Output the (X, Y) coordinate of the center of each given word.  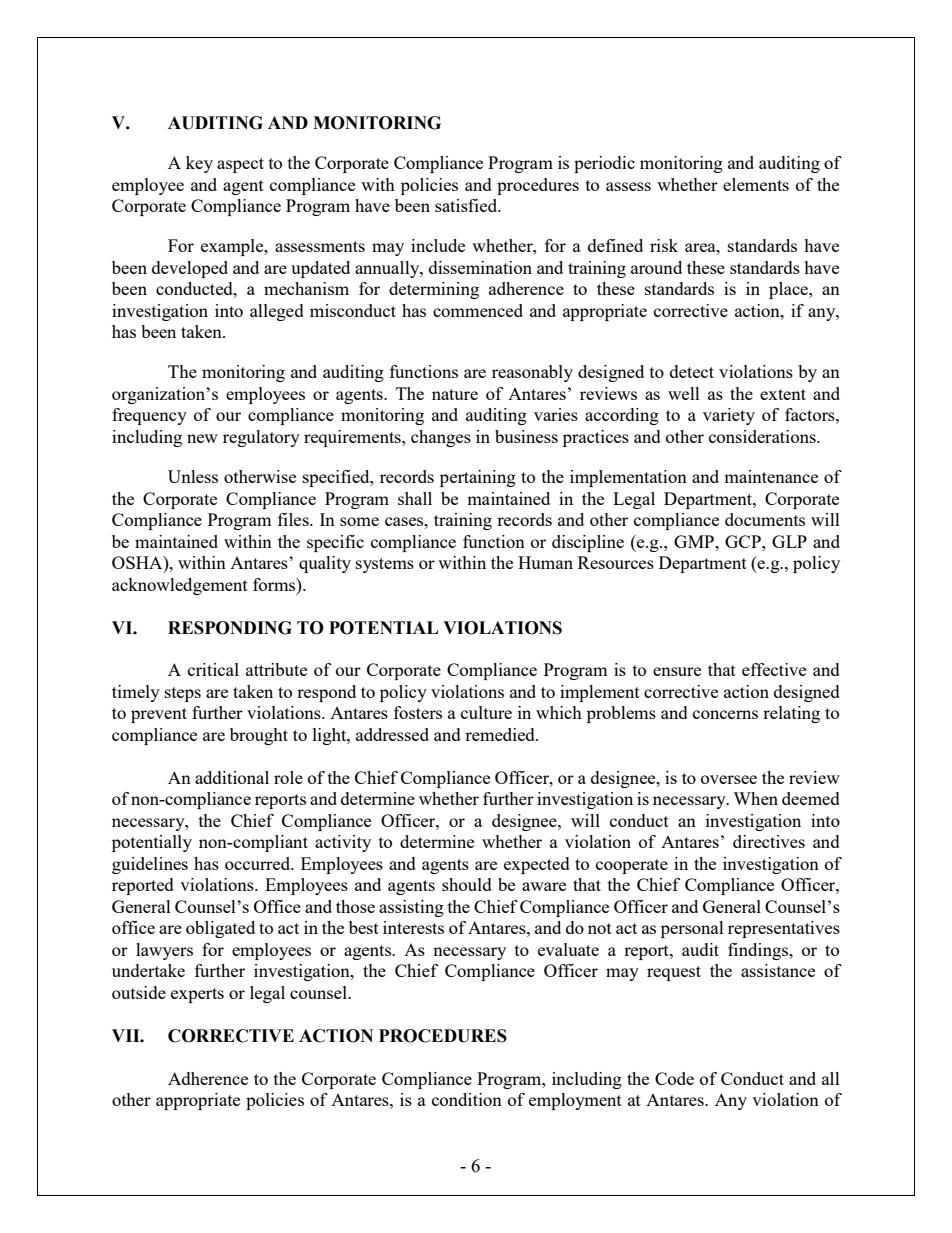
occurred (259, 863)
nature (455, 394)
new (202, 438)
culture (486, 712)
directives (769, 841)
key (199, 164)
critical (213, 669)
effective (774, 669)
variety (729, 416)
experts (197, 995)
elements (756, 184)
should (467, 884)
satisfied (467, 205)
